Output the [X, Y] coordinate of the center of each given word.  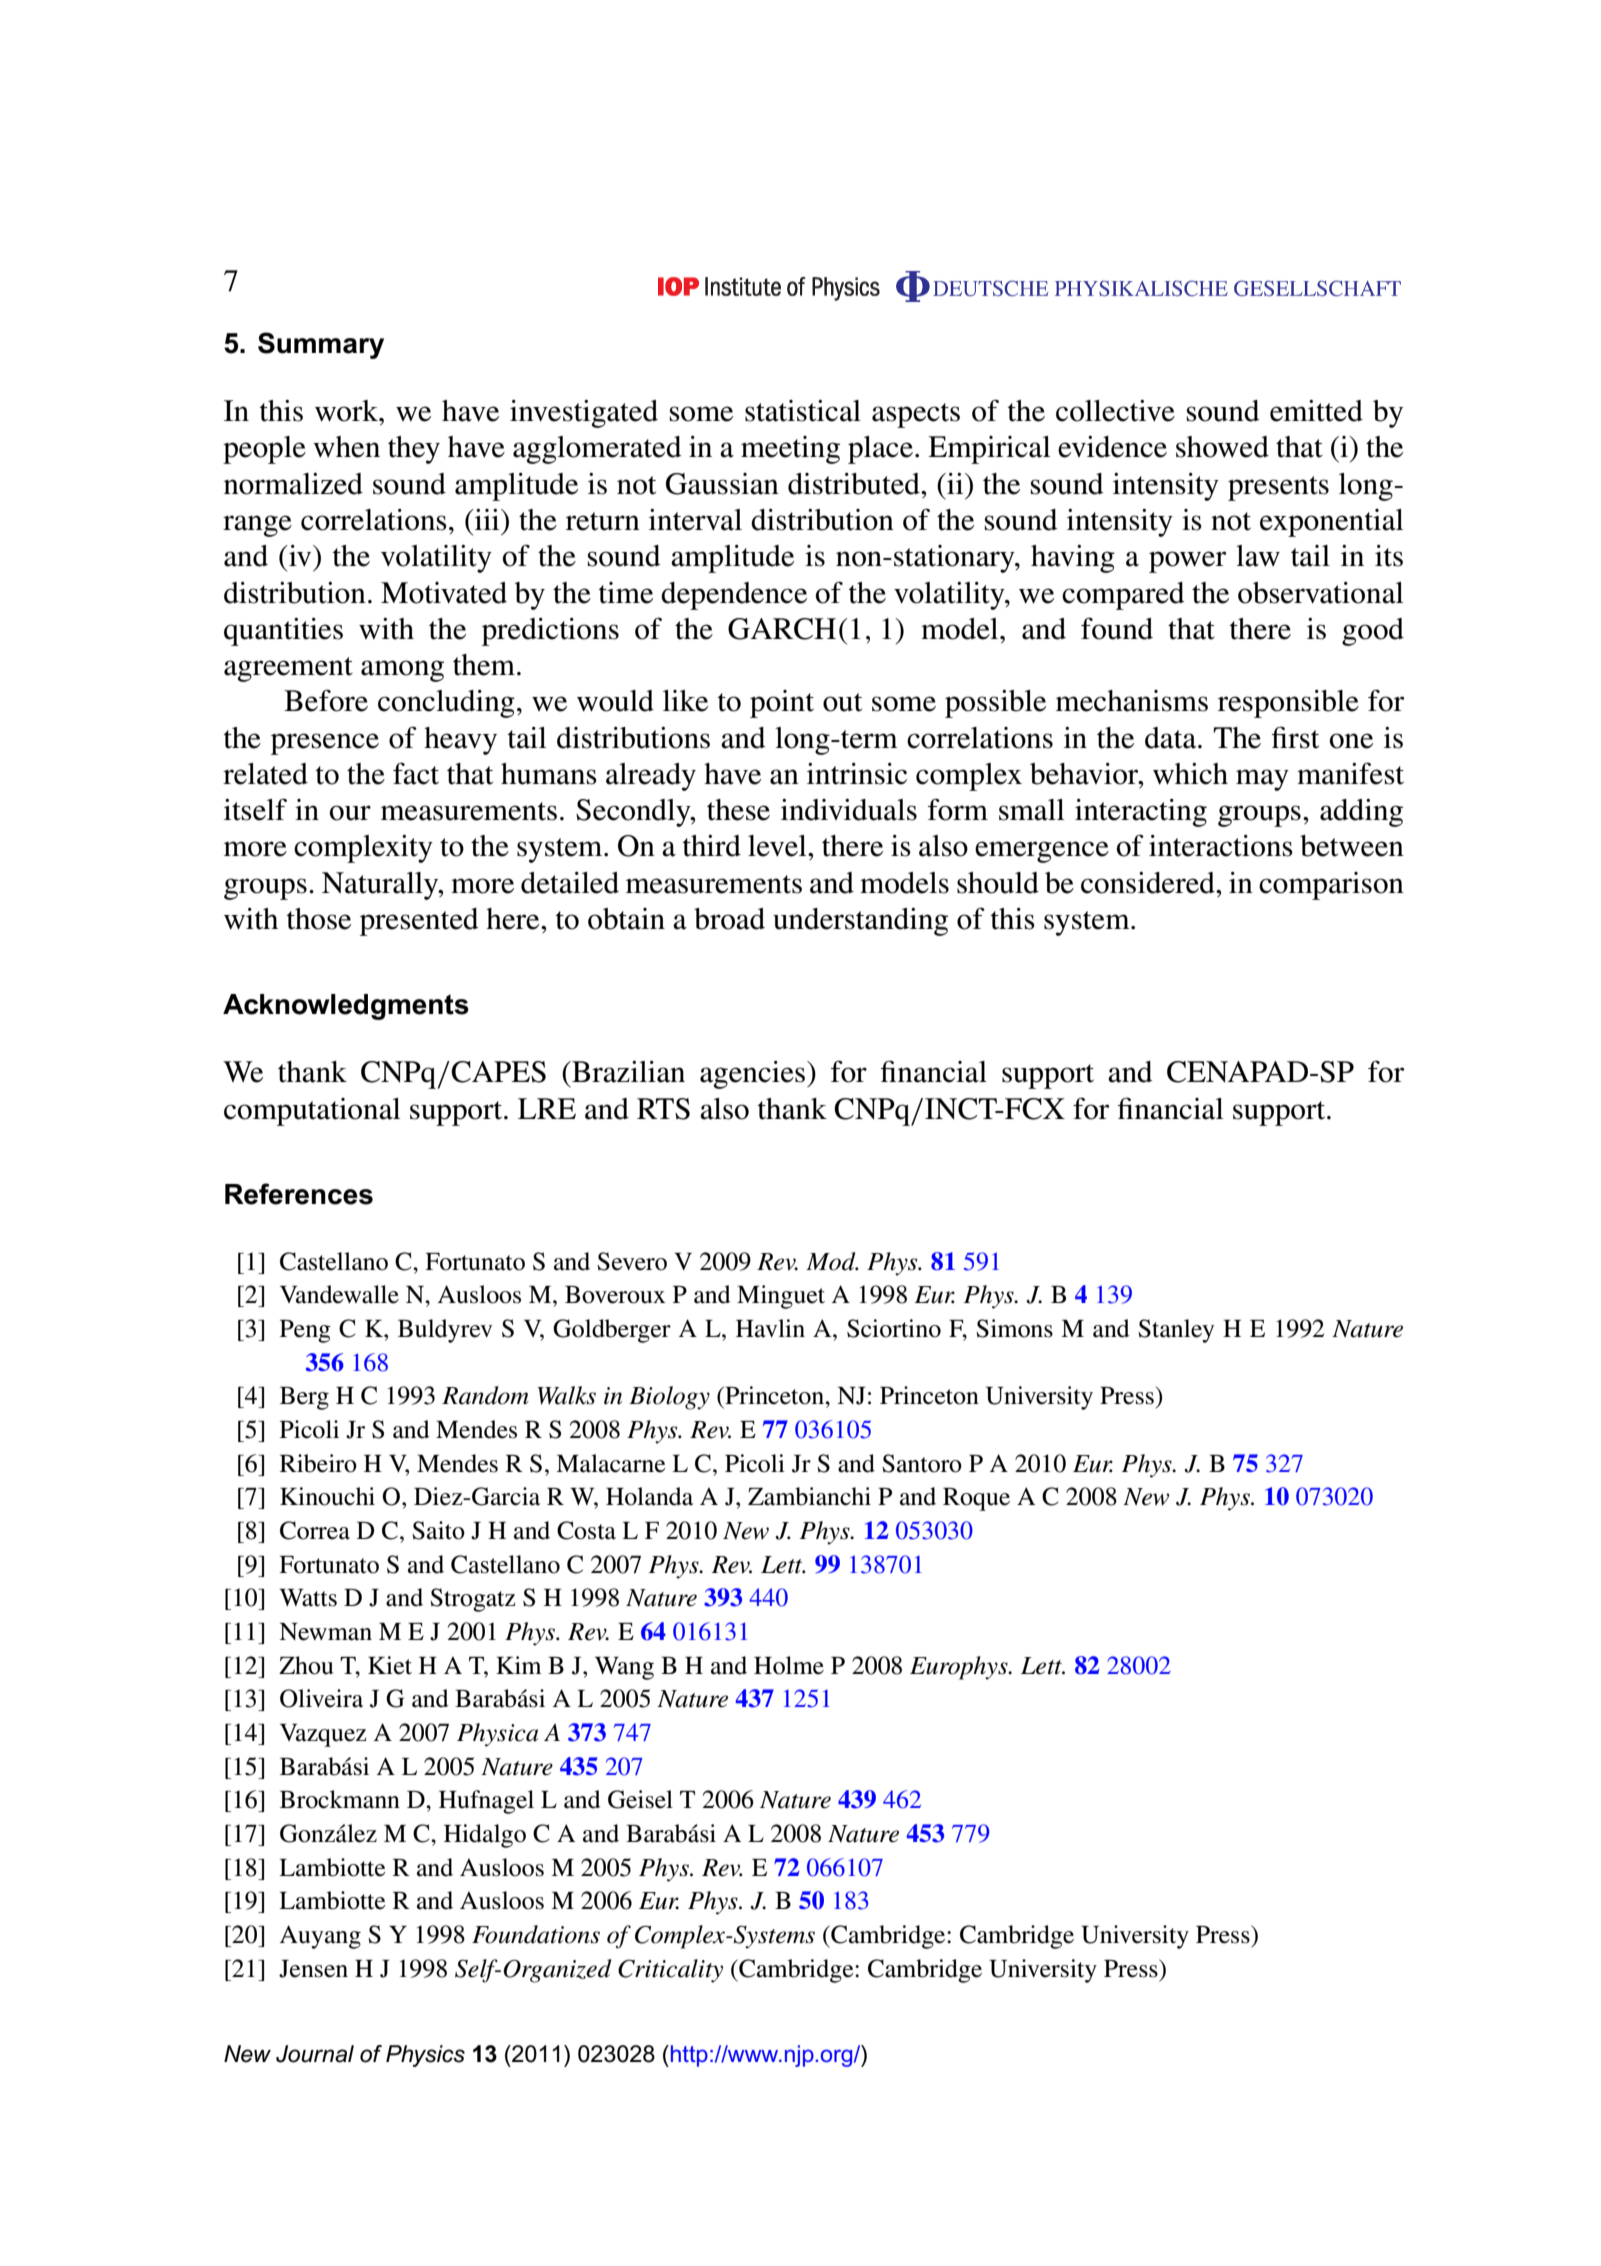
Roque [976, 1499]
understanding [860, 922]
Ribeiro [318, 1463]
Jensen [313, 1969]
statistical [803, 411]
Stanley [1176, 1331]
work [348, 411]
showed [1222, 447]
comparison [1331, 886]
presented [419, 922]
